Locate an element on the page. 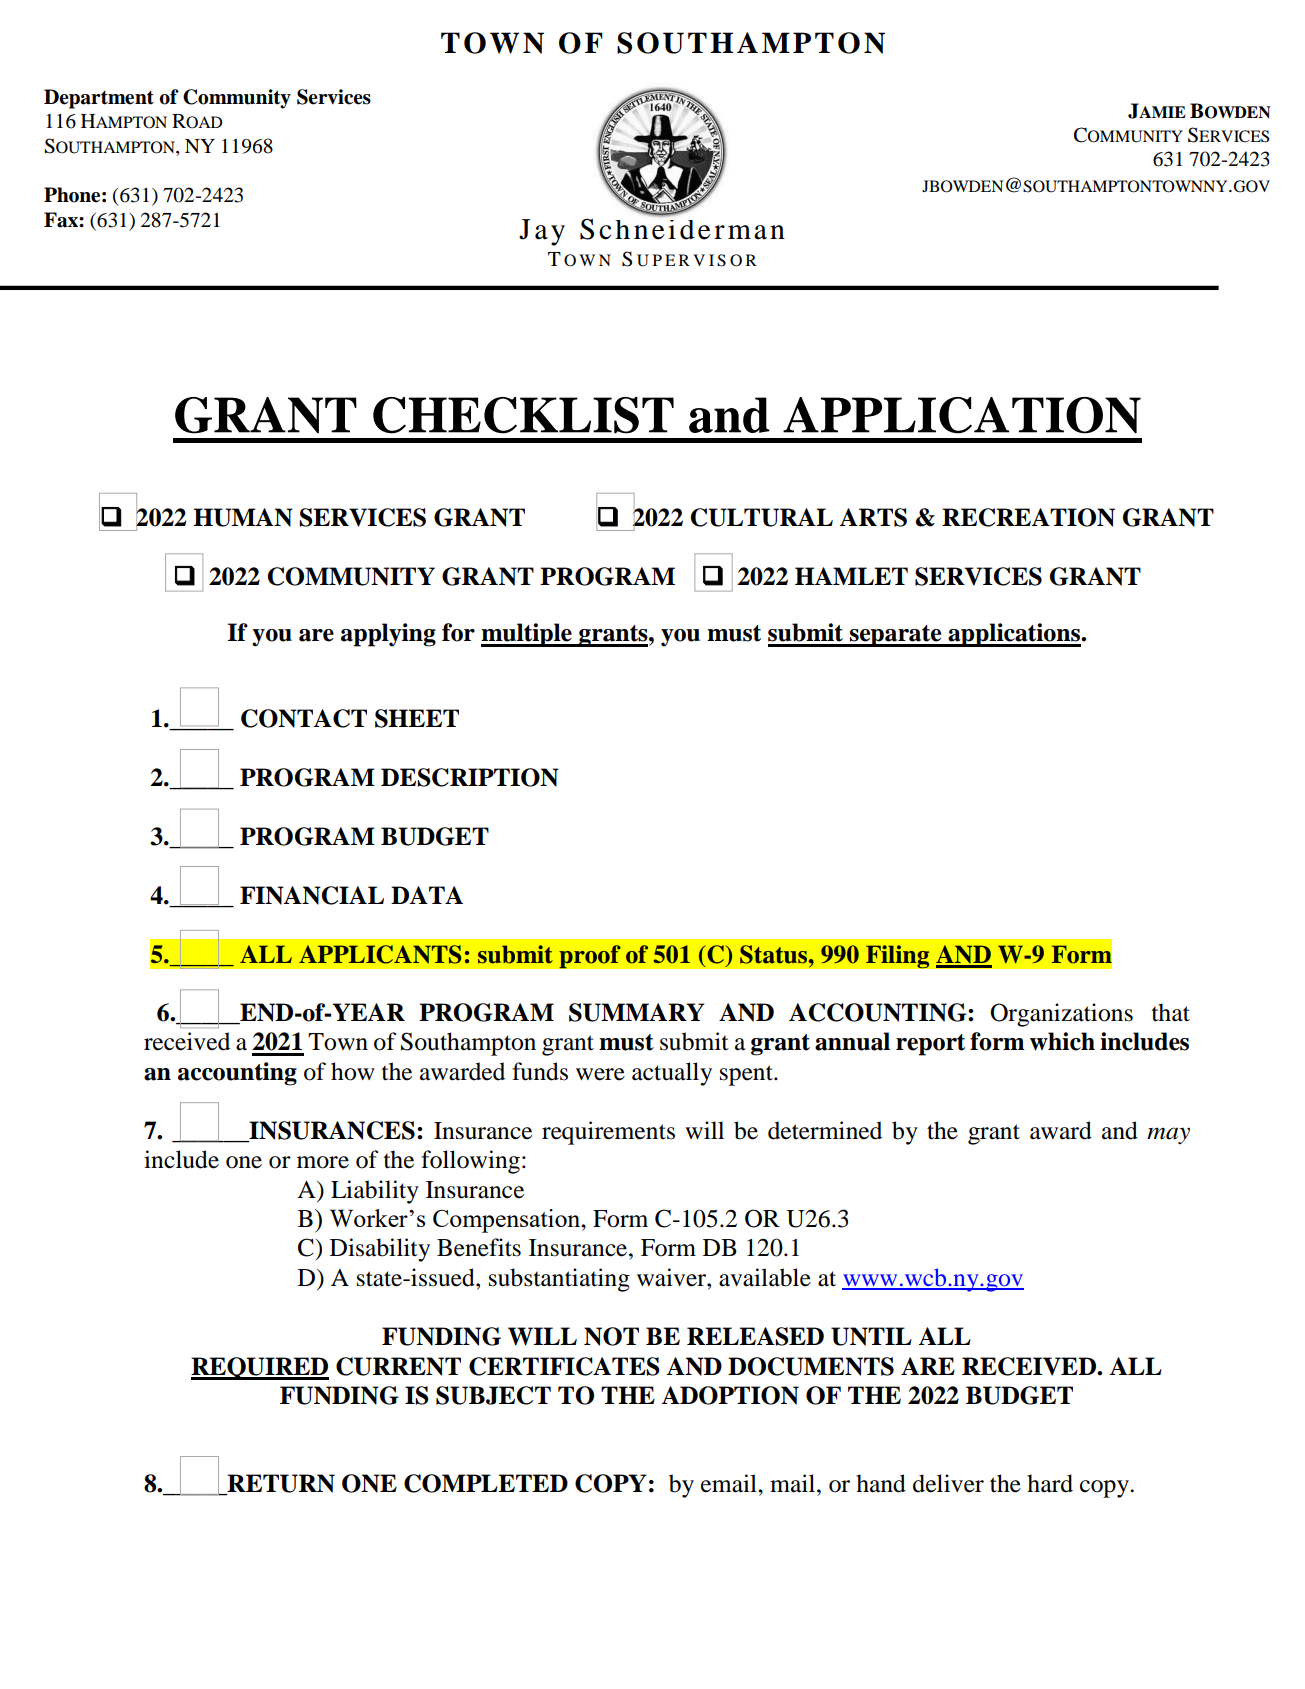 This document has width=1305, height=1689. REQUIRED is located at coordinates (260, 1368).
